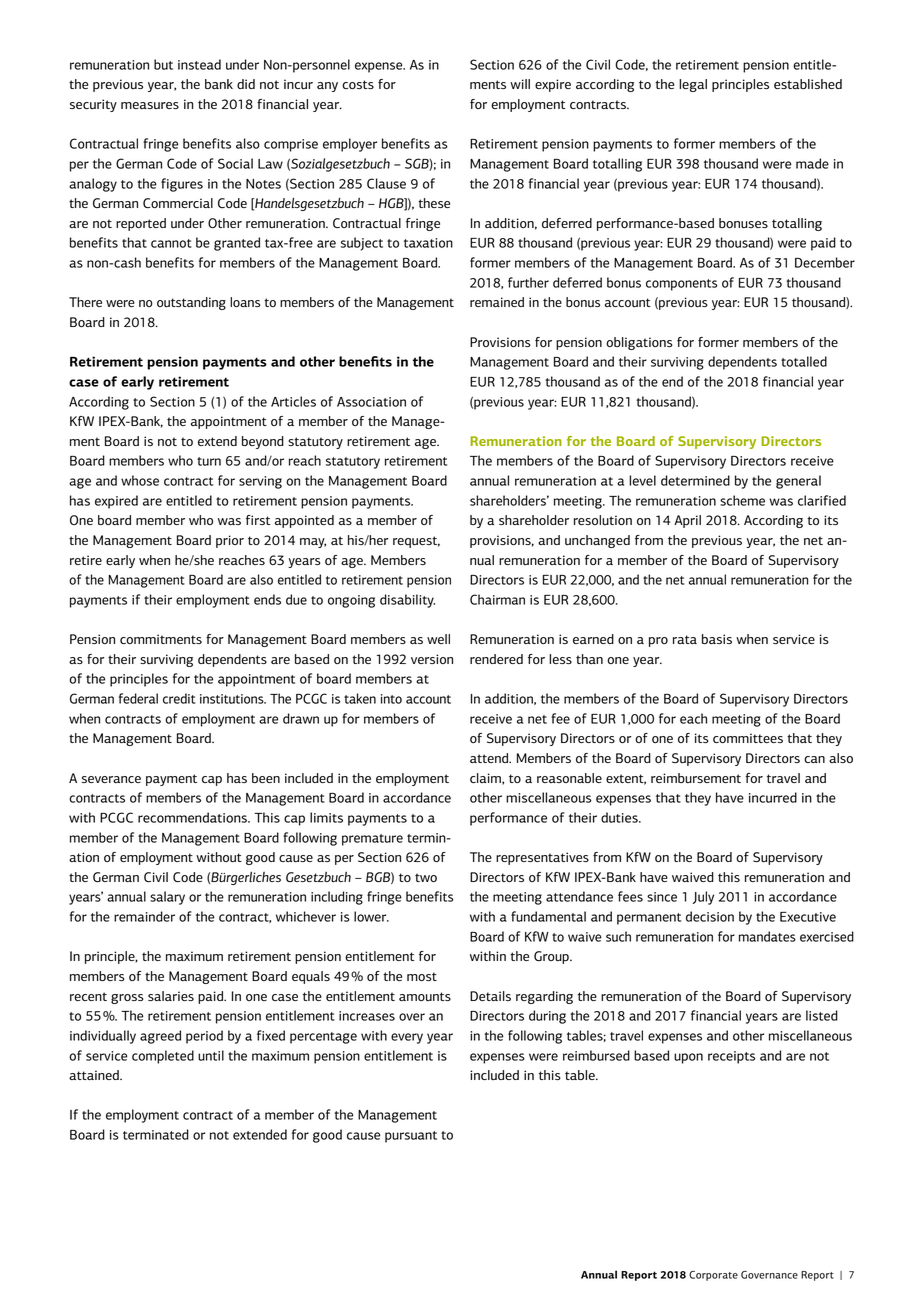 The width and height of the page is (924, 1308). What do you see at coordinates (703, 898) in the page?
I see `July` at bounding box center [703, 898].
